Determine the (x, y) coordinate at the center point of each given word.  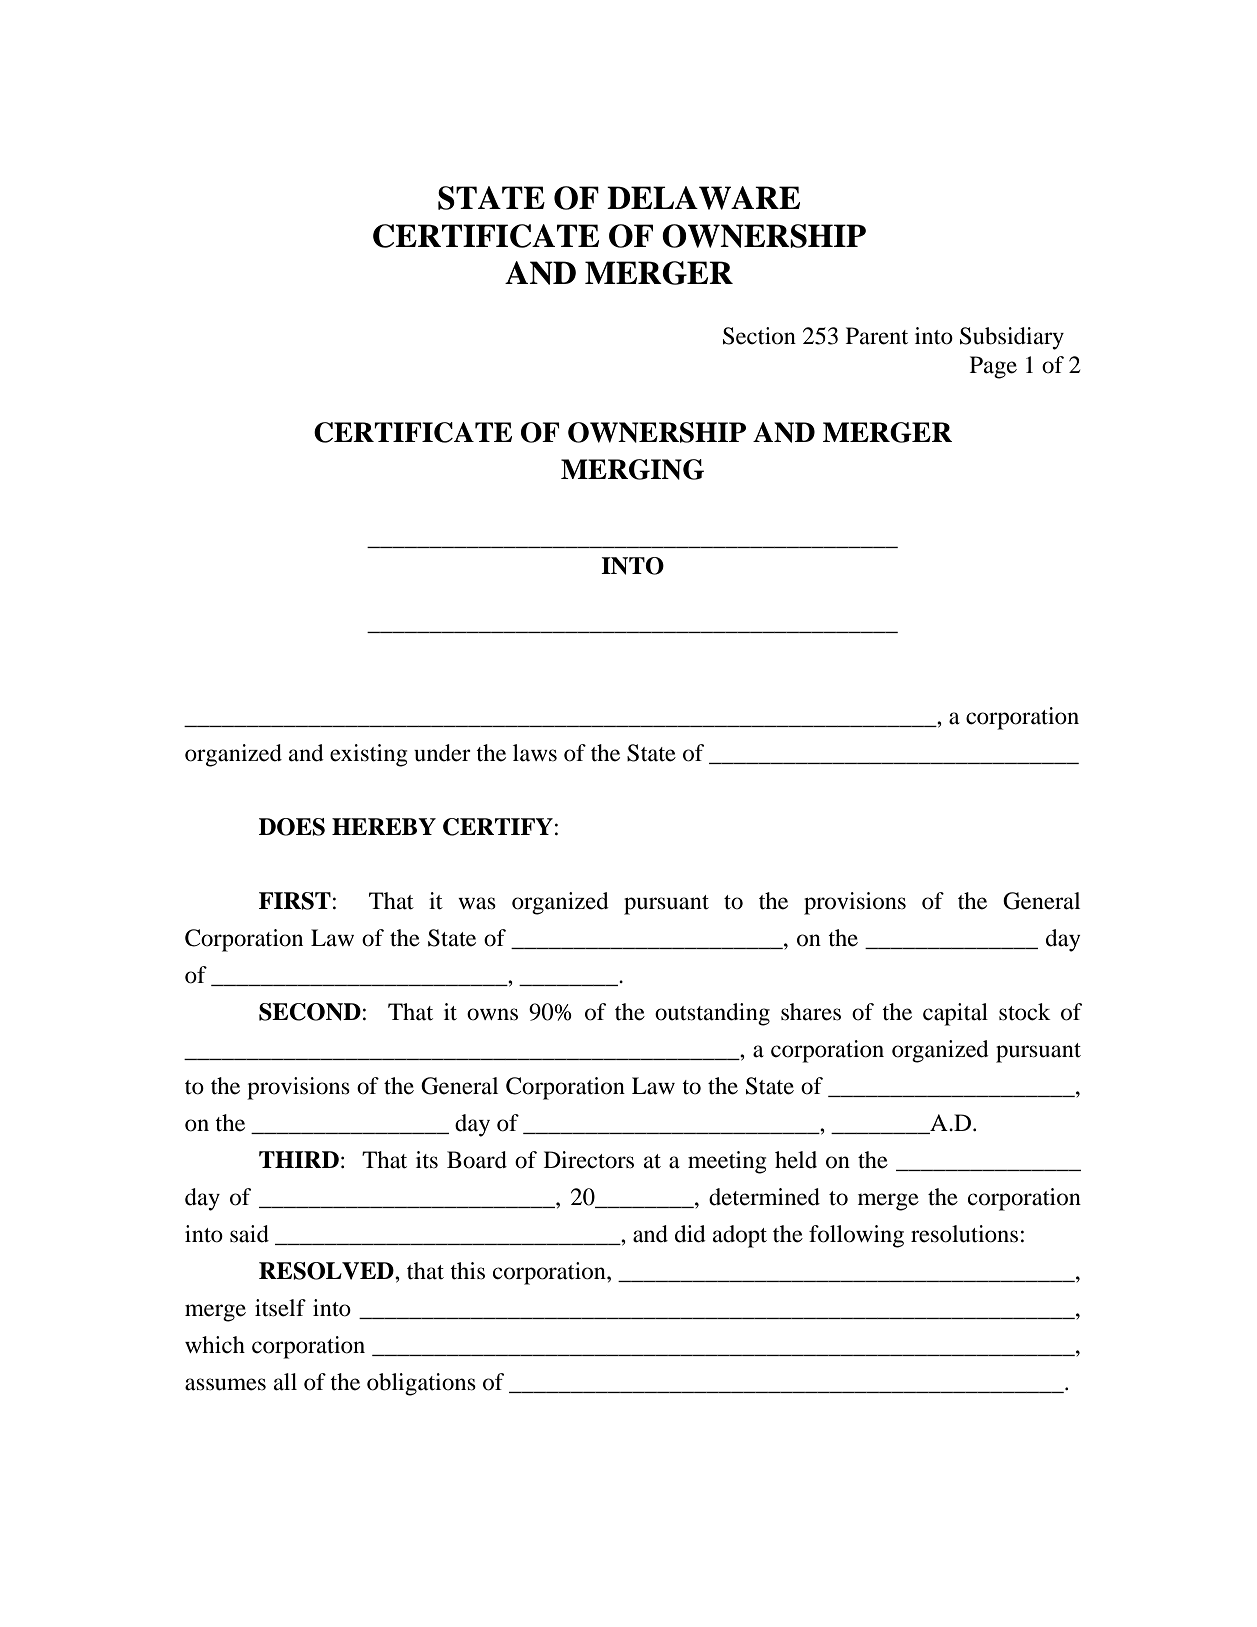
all (285, 1382)
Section (759, 336)
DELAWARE (703, 198)
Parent (877, 336)
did (690, 1234)
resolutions (964, 1234)
